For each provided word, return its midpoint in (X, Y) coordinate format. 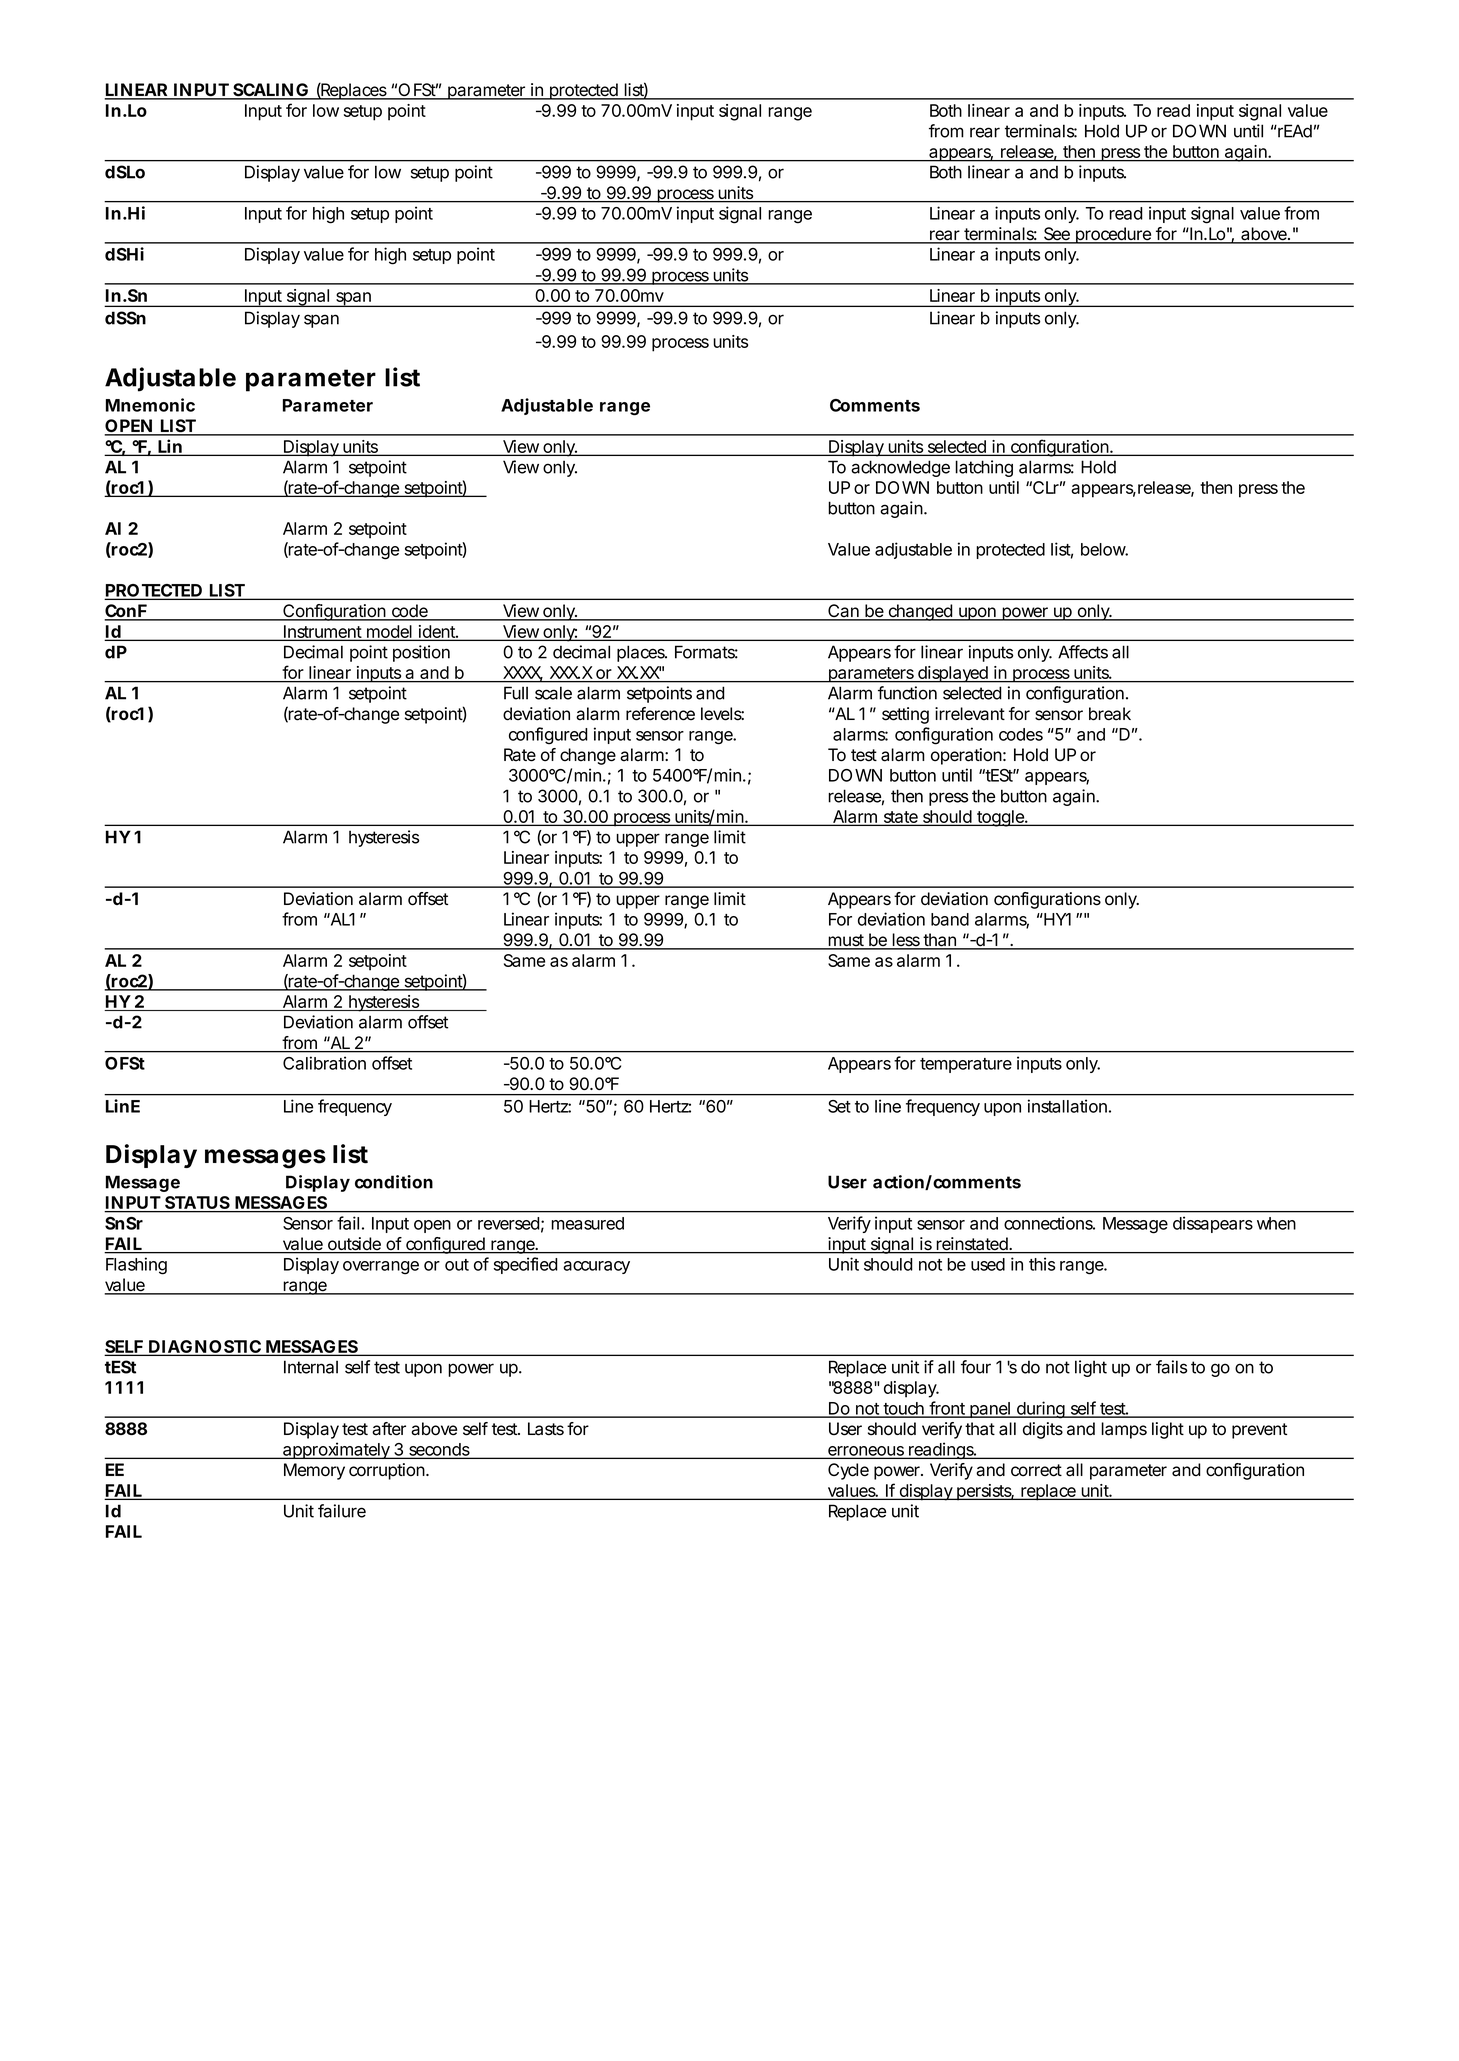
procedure (1112, 235)
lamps (1124, 1430)
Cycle (848, 1471)
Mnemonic (150, 405)
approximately (336, 1450)
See (1056, 235)
